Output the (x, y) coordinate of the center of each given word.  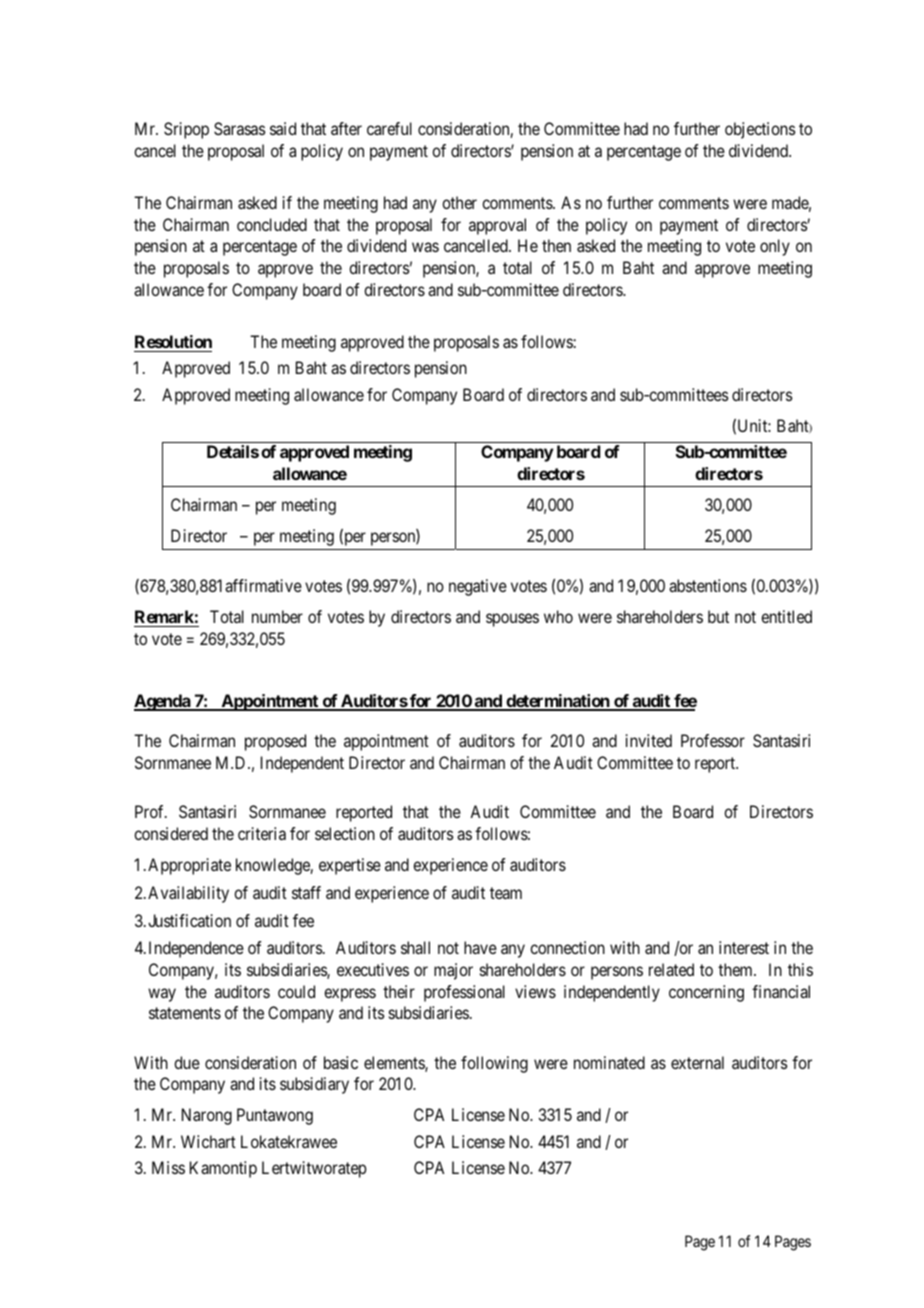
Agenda (163, 702)
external (697, 1062)
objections (760, 130)
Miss (168, 1167)
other (459, 202)
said (283, 128)
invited (649, 740)
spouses (512, 620)
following (494, 1064)
